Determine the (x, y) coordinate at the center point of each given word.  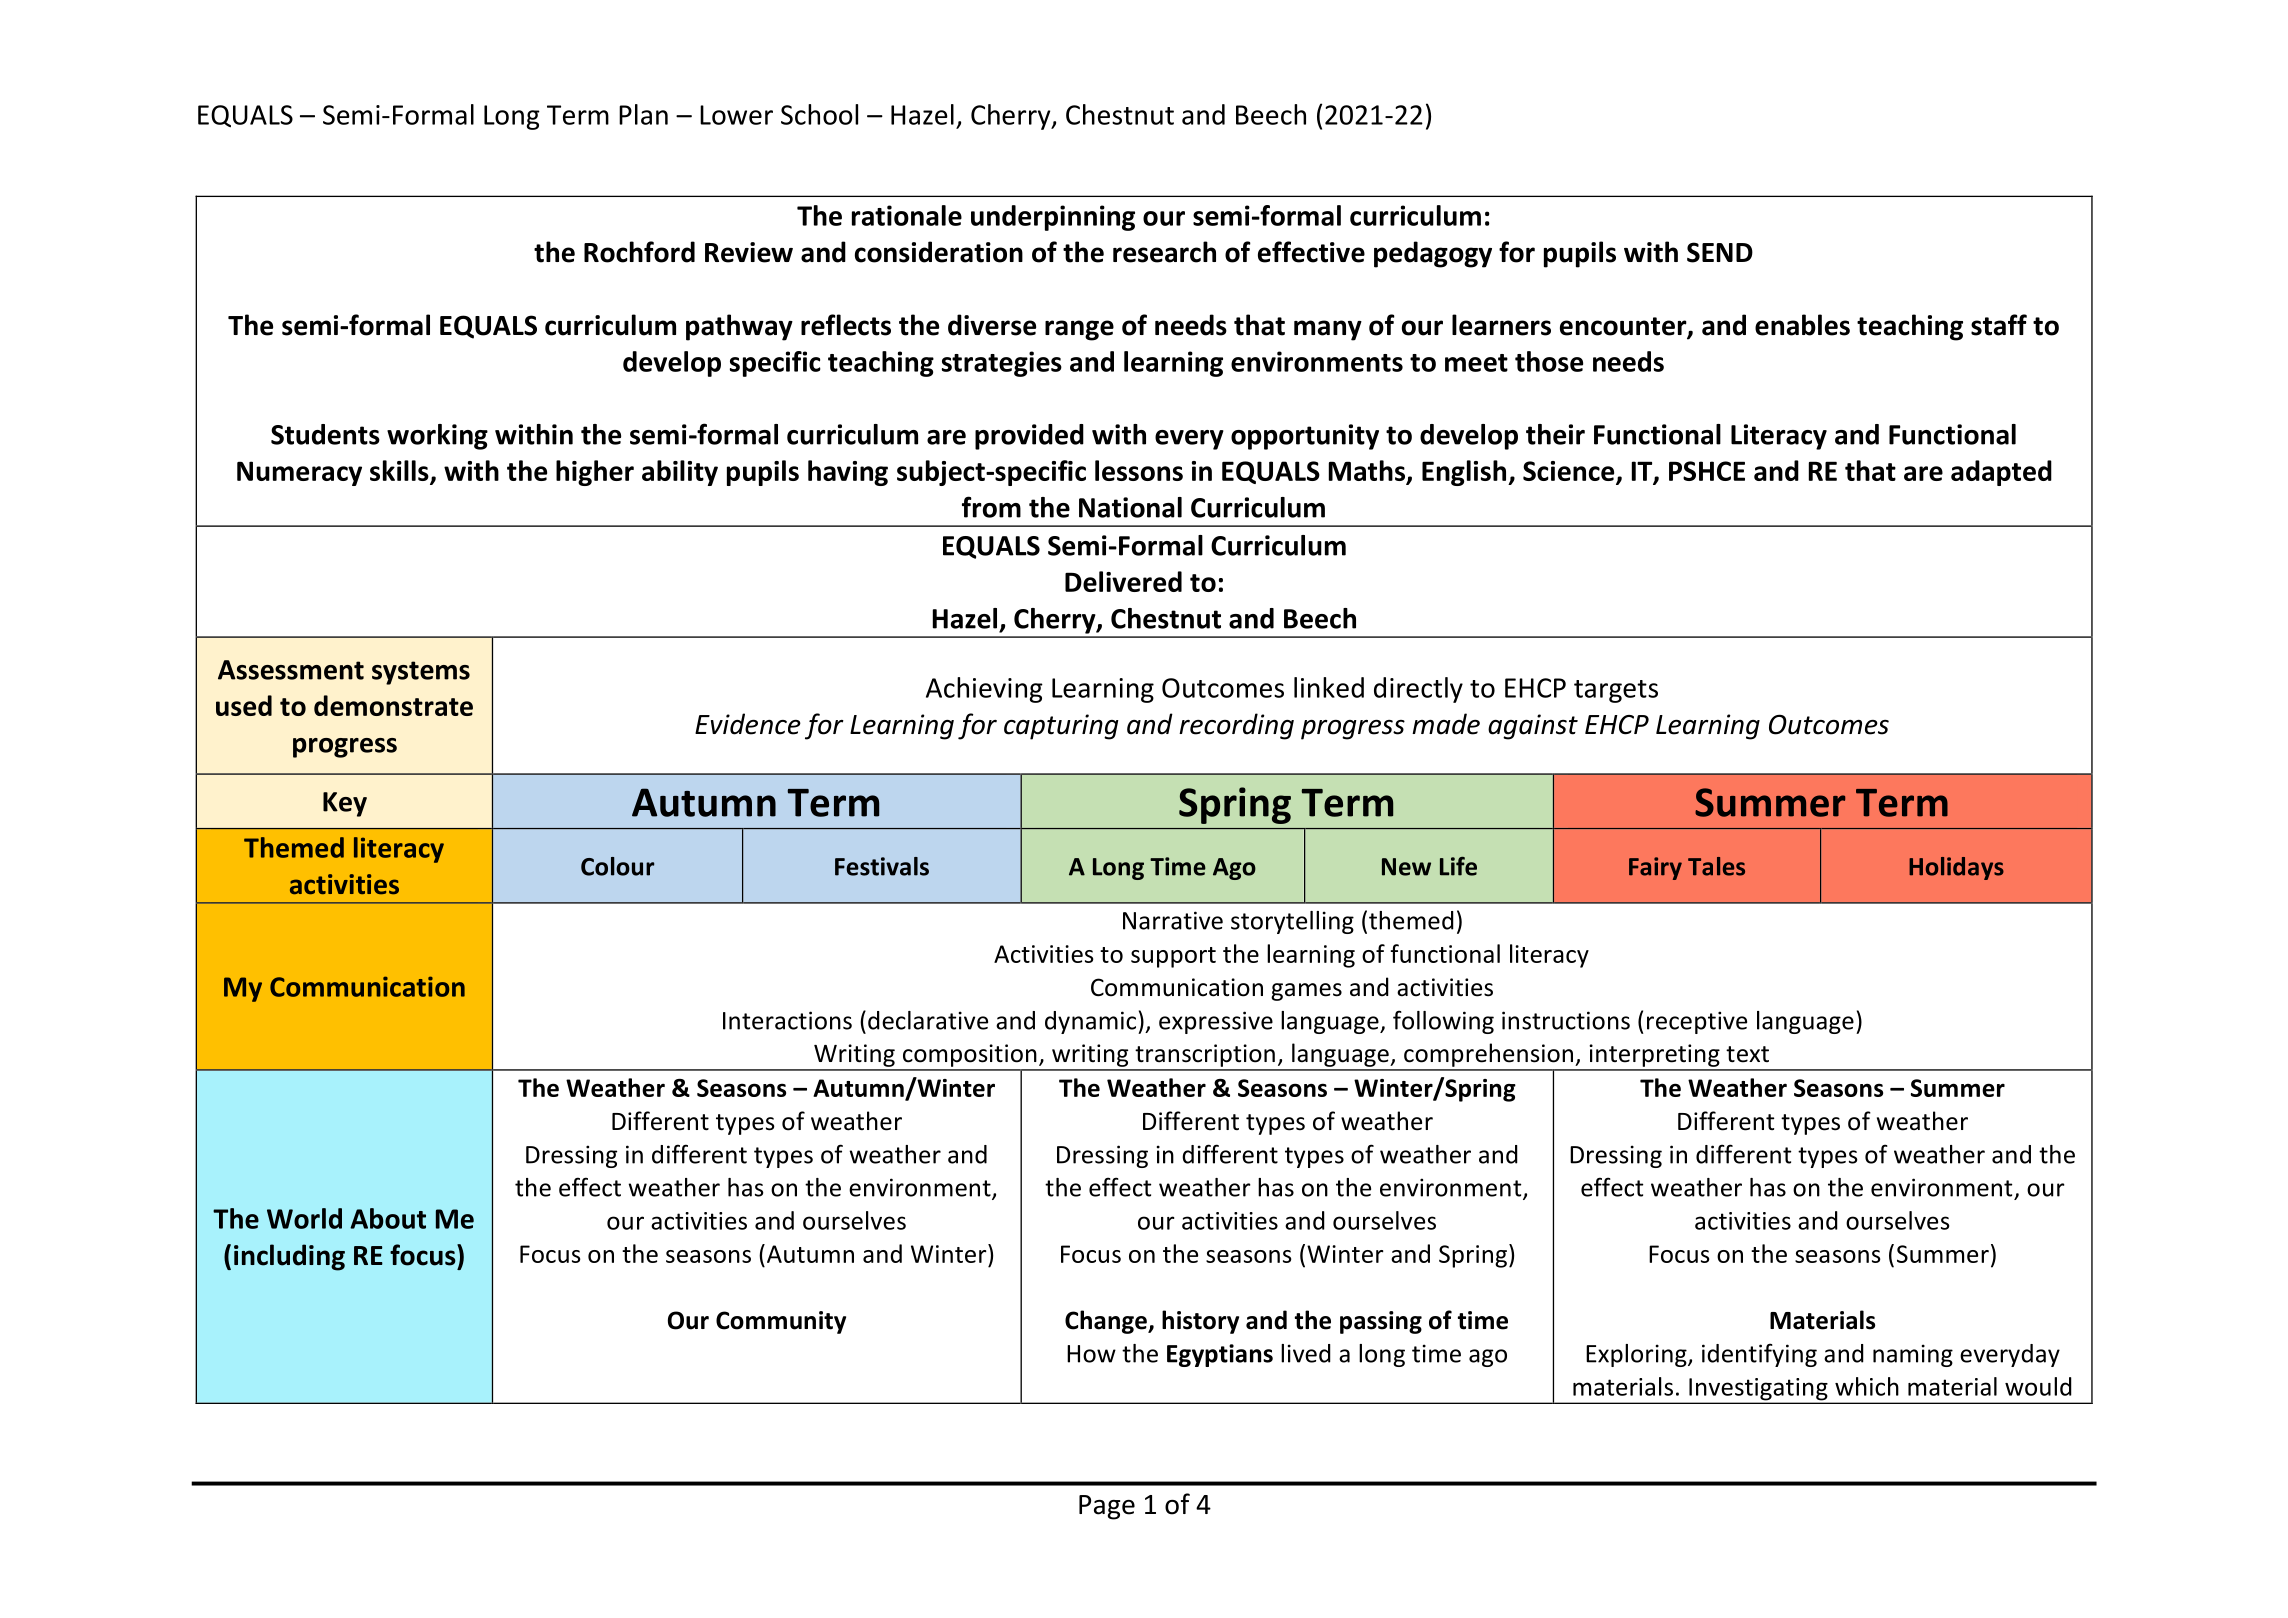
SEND (1720, 252)
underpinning (1053, 218)
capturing (1061, 727)
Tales (1716, 866)
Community (781, 1322)
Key (345, 804)
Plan (643, 114)
